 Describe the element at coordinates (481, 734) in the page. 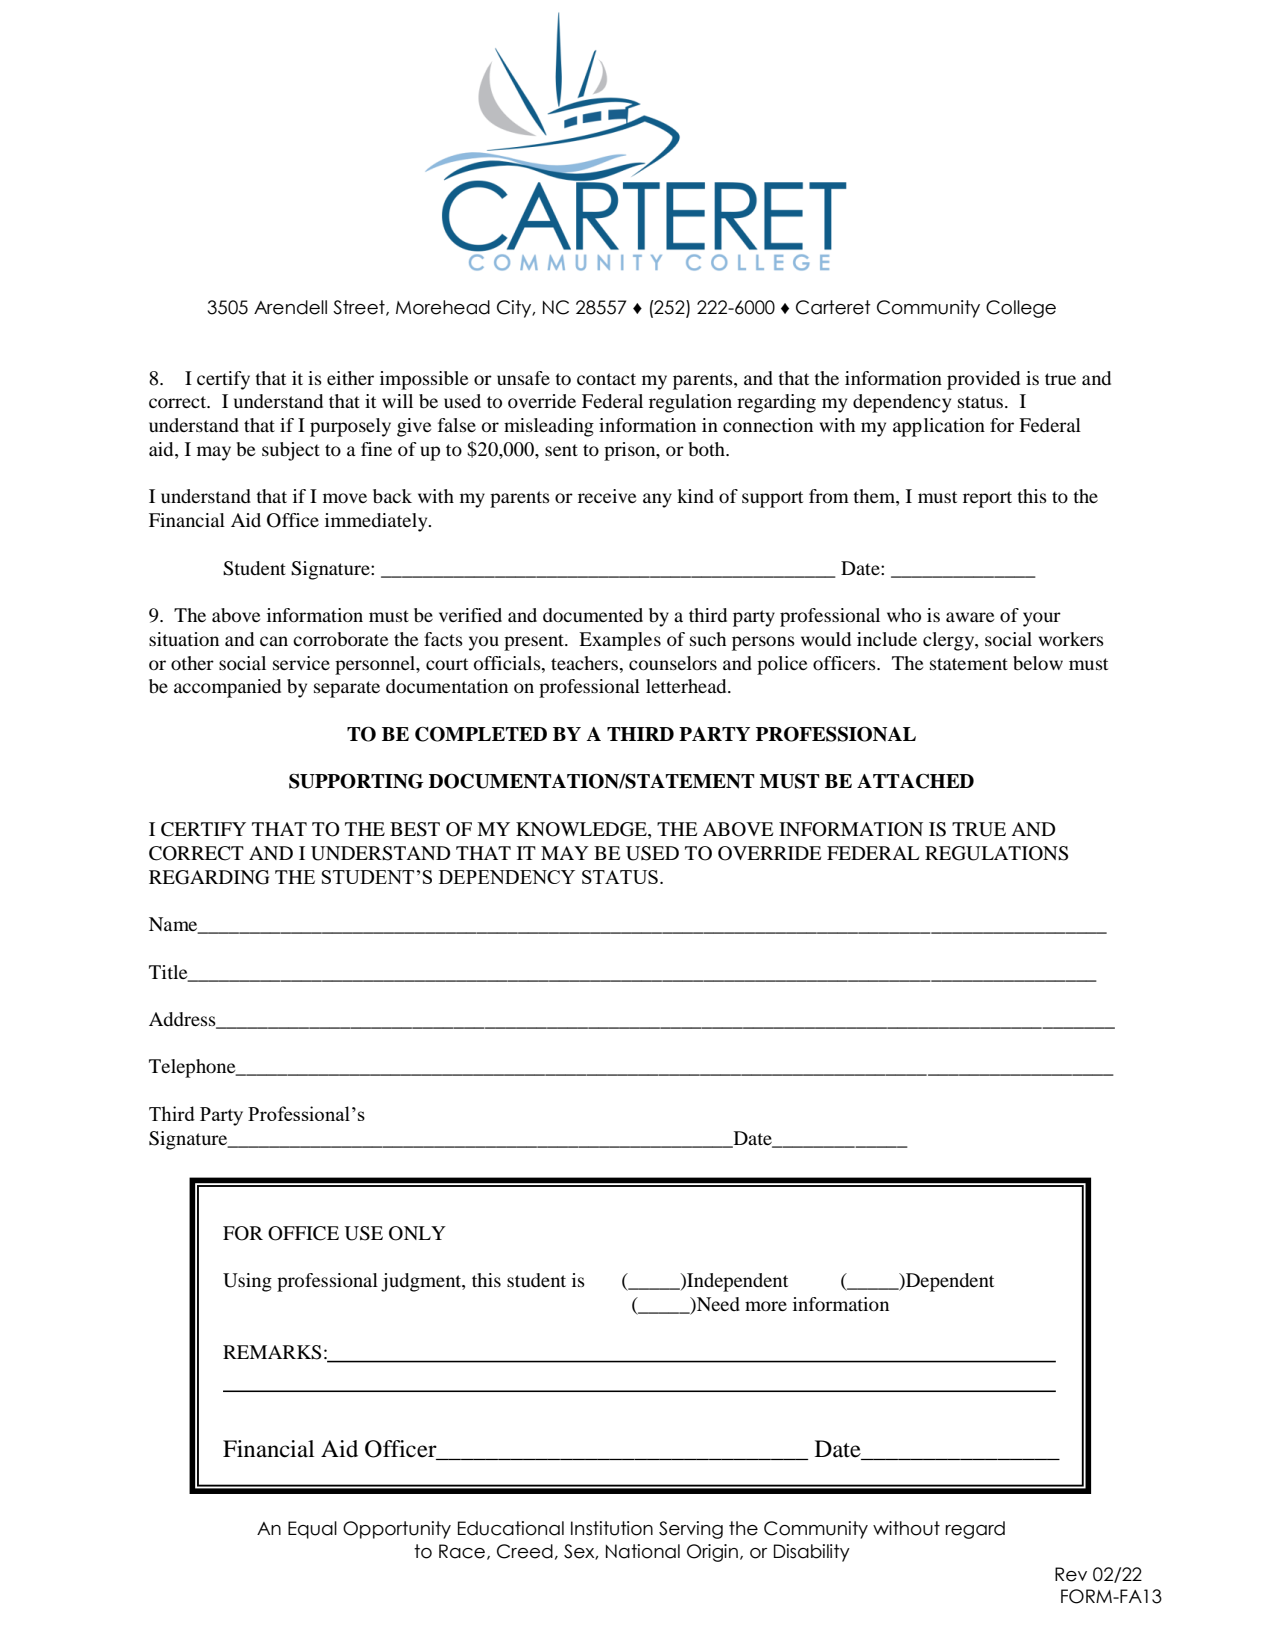

I see `COMPLETED` at that location.
